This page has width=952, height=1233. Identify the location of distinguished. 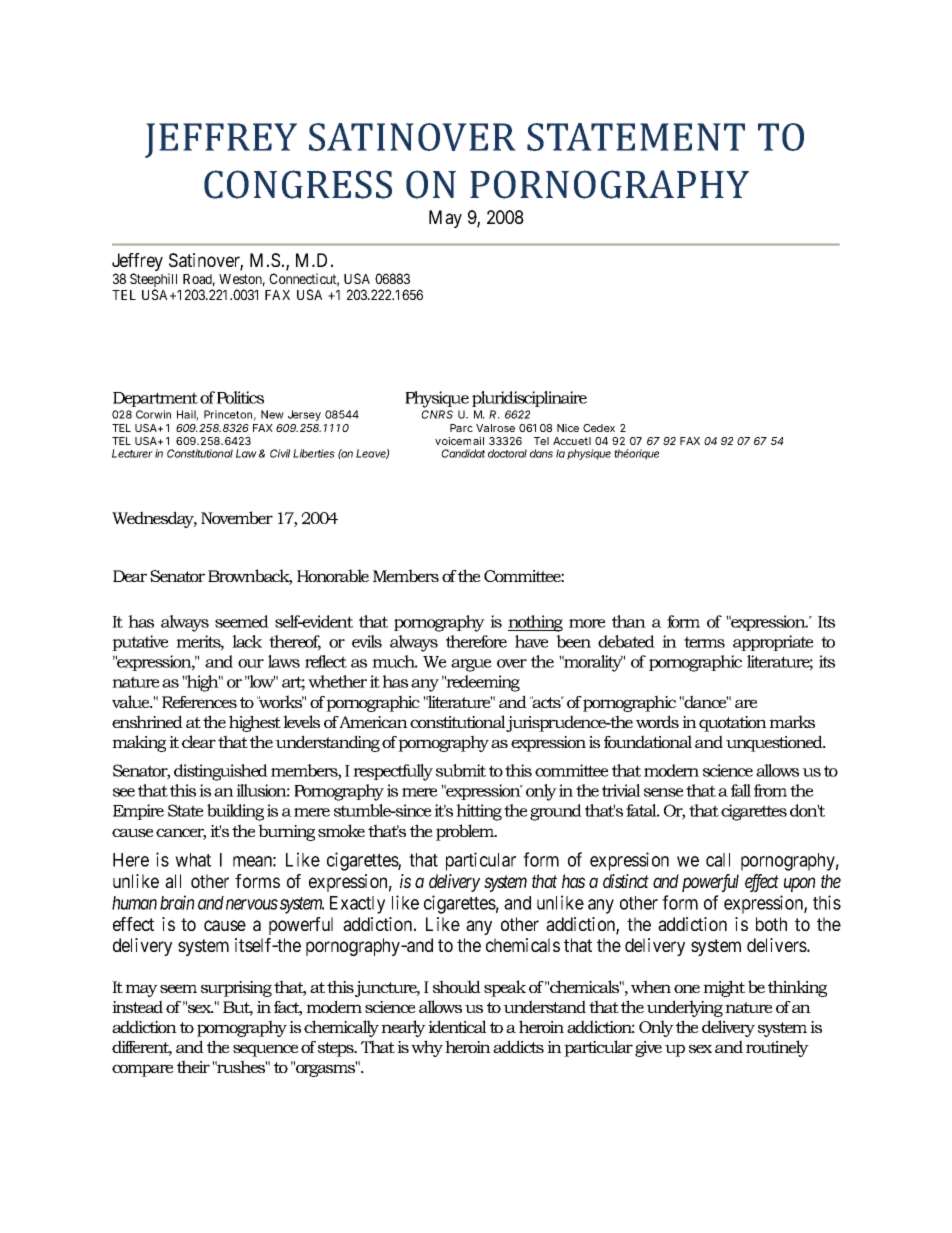
(221, 772).
